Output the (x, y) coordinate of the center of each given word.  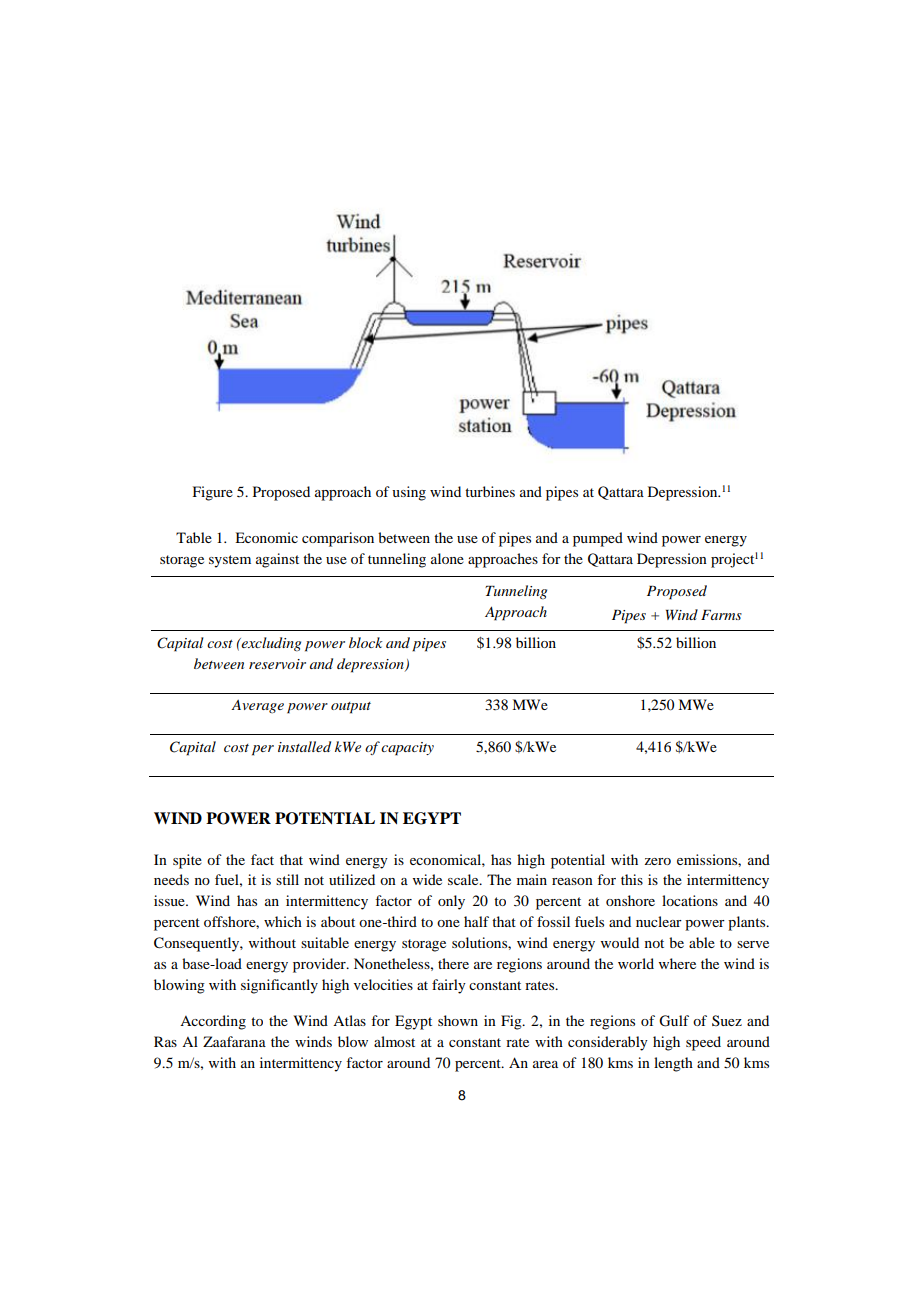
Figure (213, 493)
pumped (598, 539)
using (409, 493)
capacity (407, 749)
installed (304, 746)
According (213, 1022)
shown (458, 1020)
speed (703, 1043)
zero (657, 861)
